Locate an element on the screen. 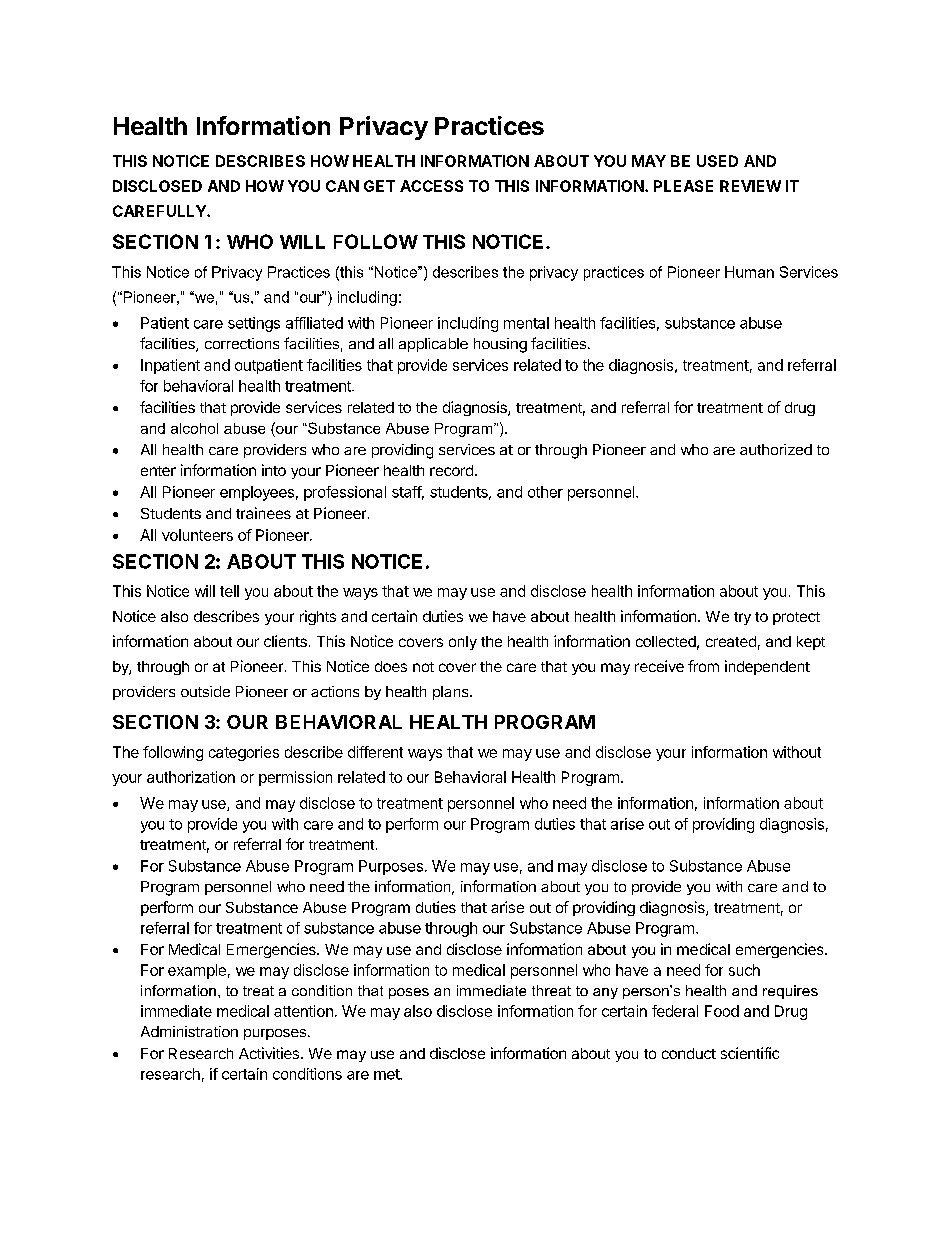  ACCESS is located at coordinates (431, 186).
